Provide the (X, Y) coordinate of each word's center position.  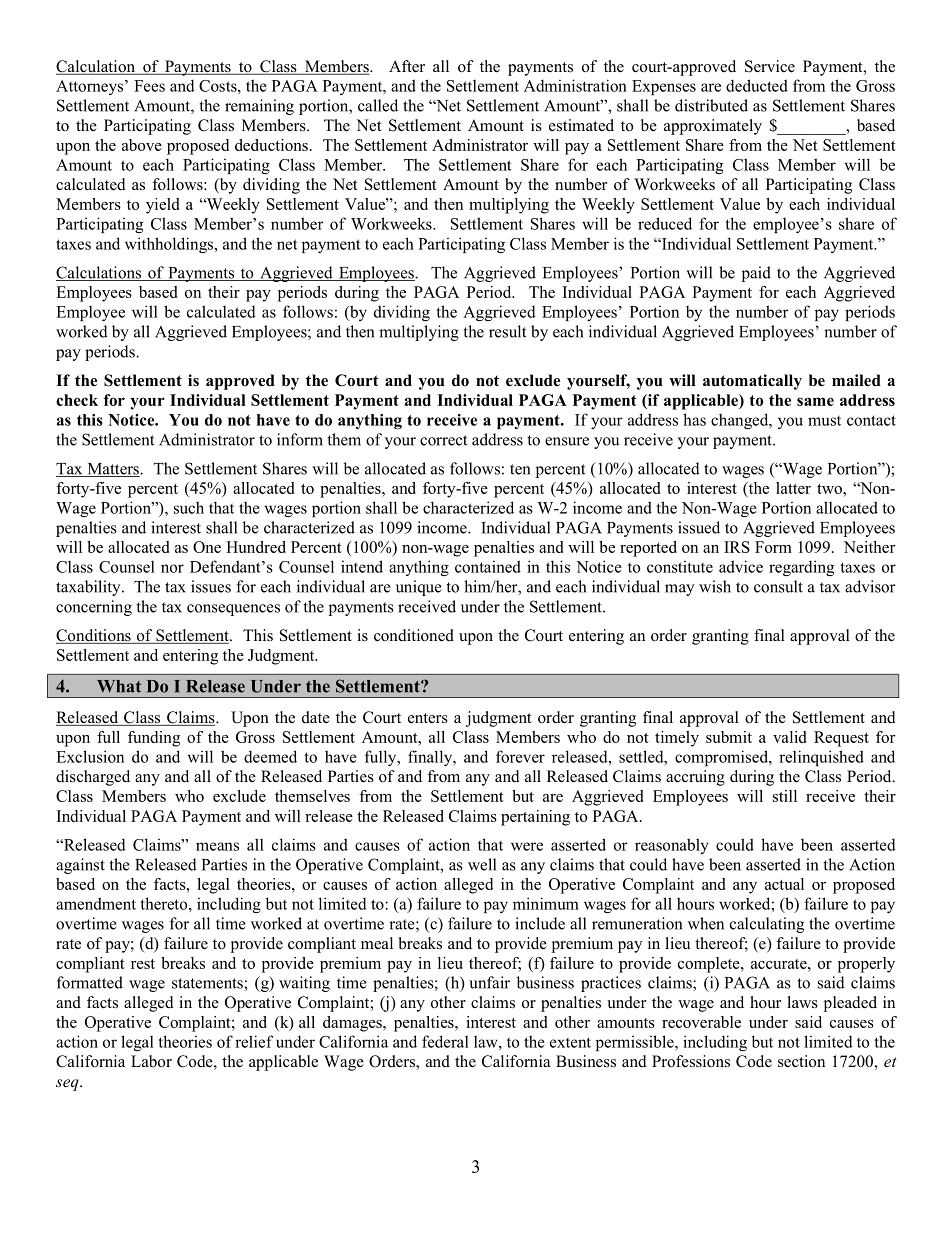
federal (445, 1041)
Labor (151, 1061)
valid (789, 737)
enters (428, 718)
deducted (757, 85)
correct (443, 440)
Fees (149, 86)
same (815, 401)
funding (154, 739)
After (407, 66)
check (77, 400)
